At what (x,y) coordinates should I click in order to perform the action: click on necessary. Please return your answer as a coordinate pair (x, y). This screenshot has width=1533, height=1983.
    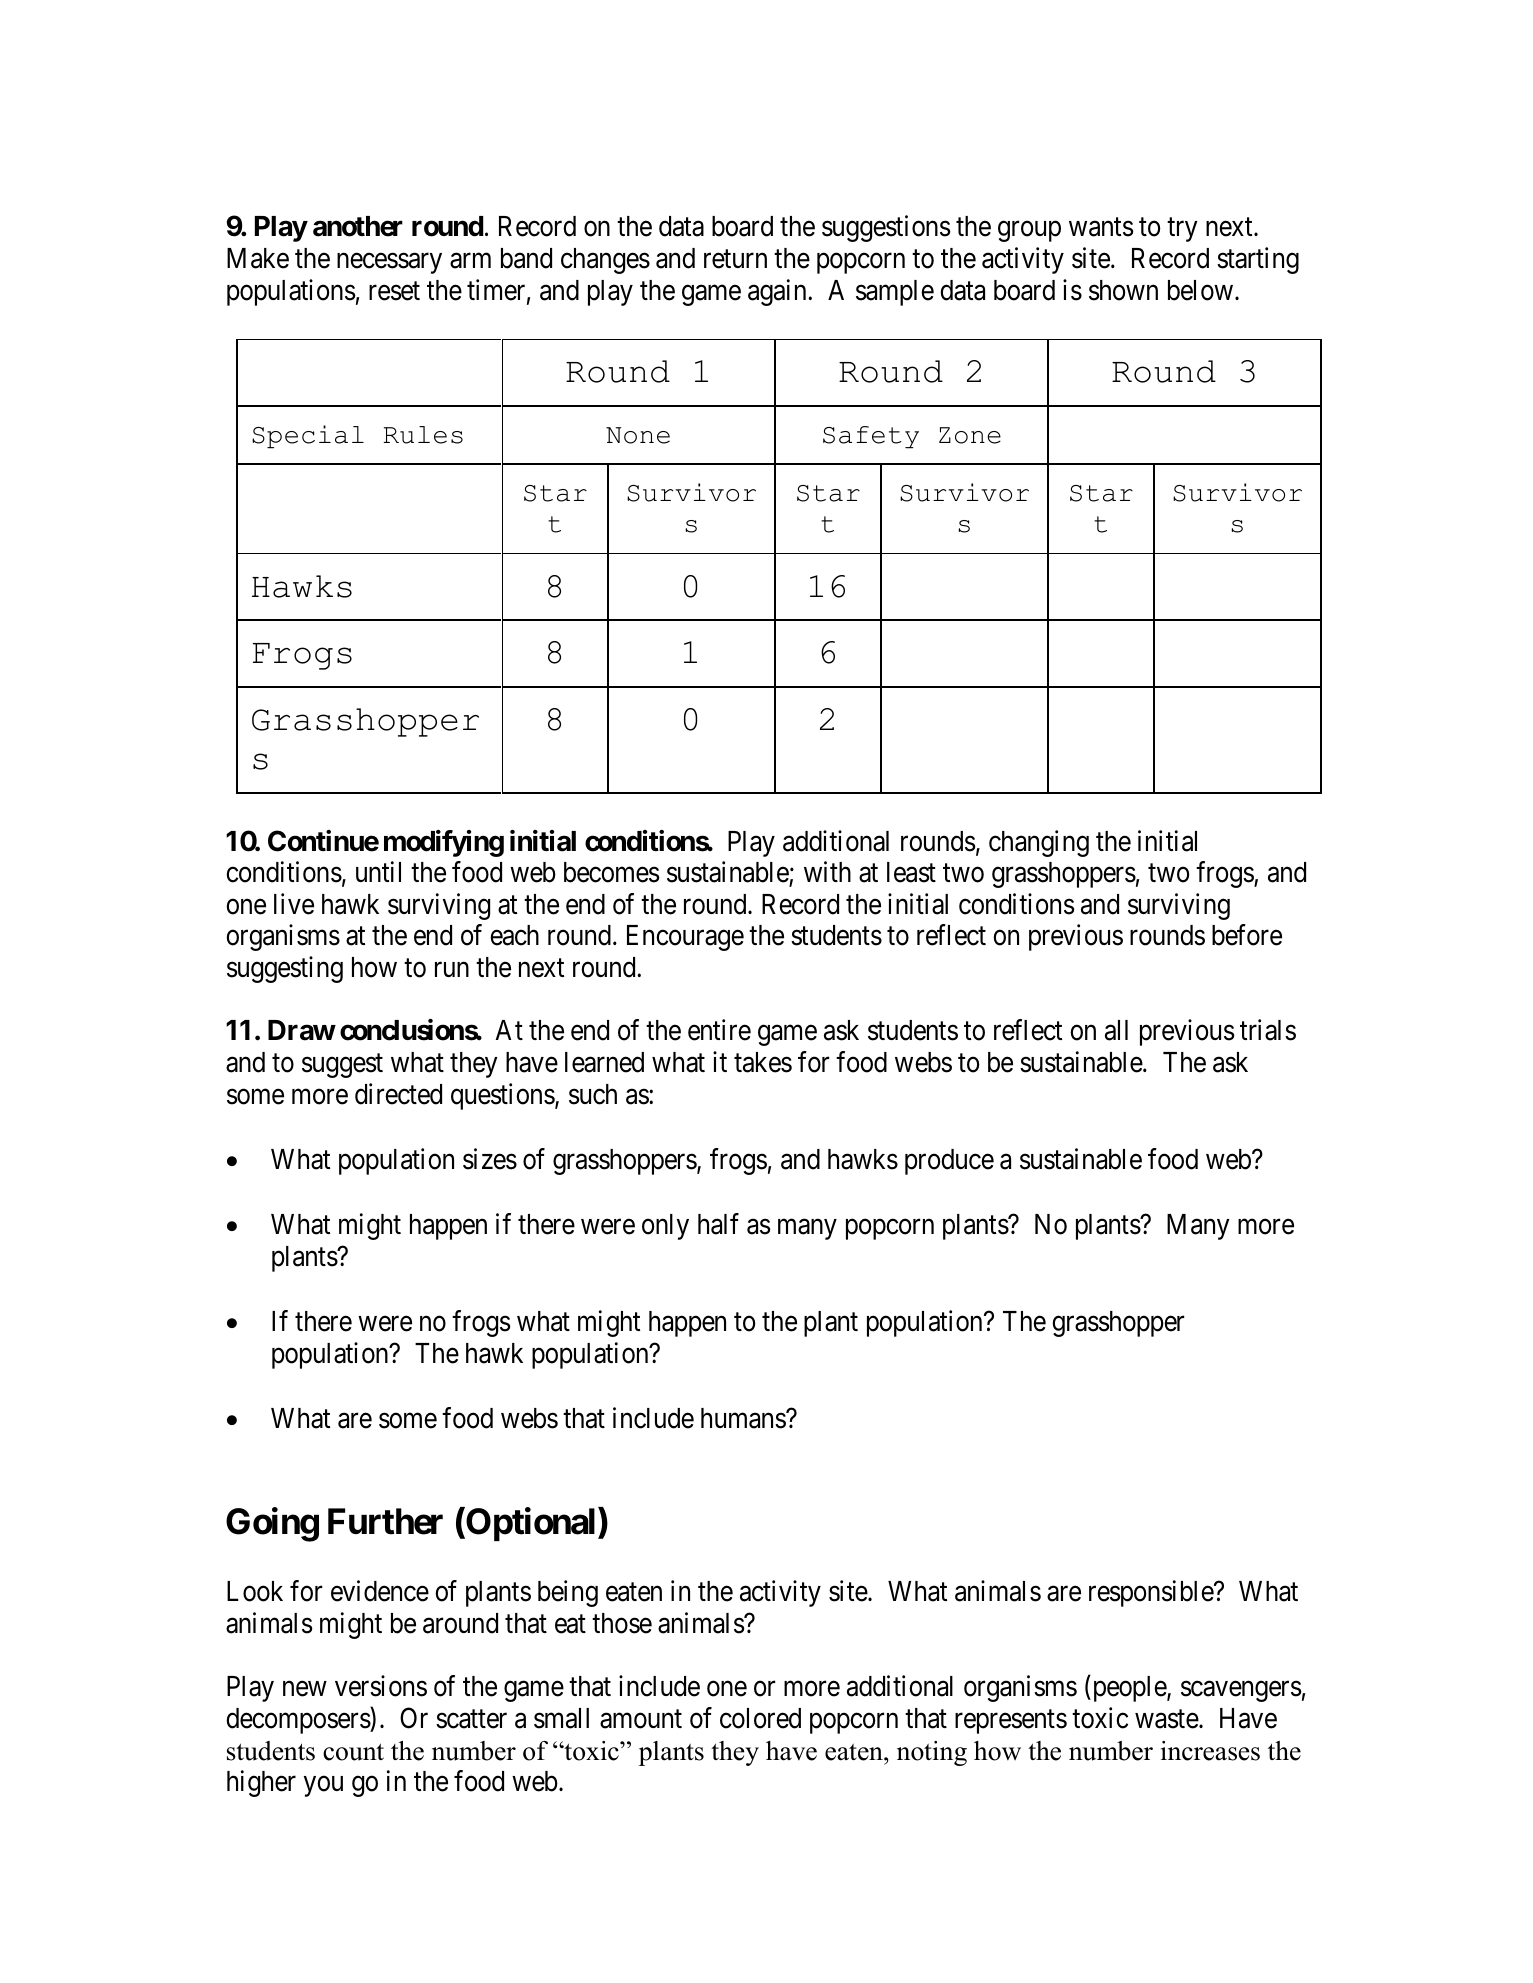
    Looking at the image, I should click on (389, 263).
